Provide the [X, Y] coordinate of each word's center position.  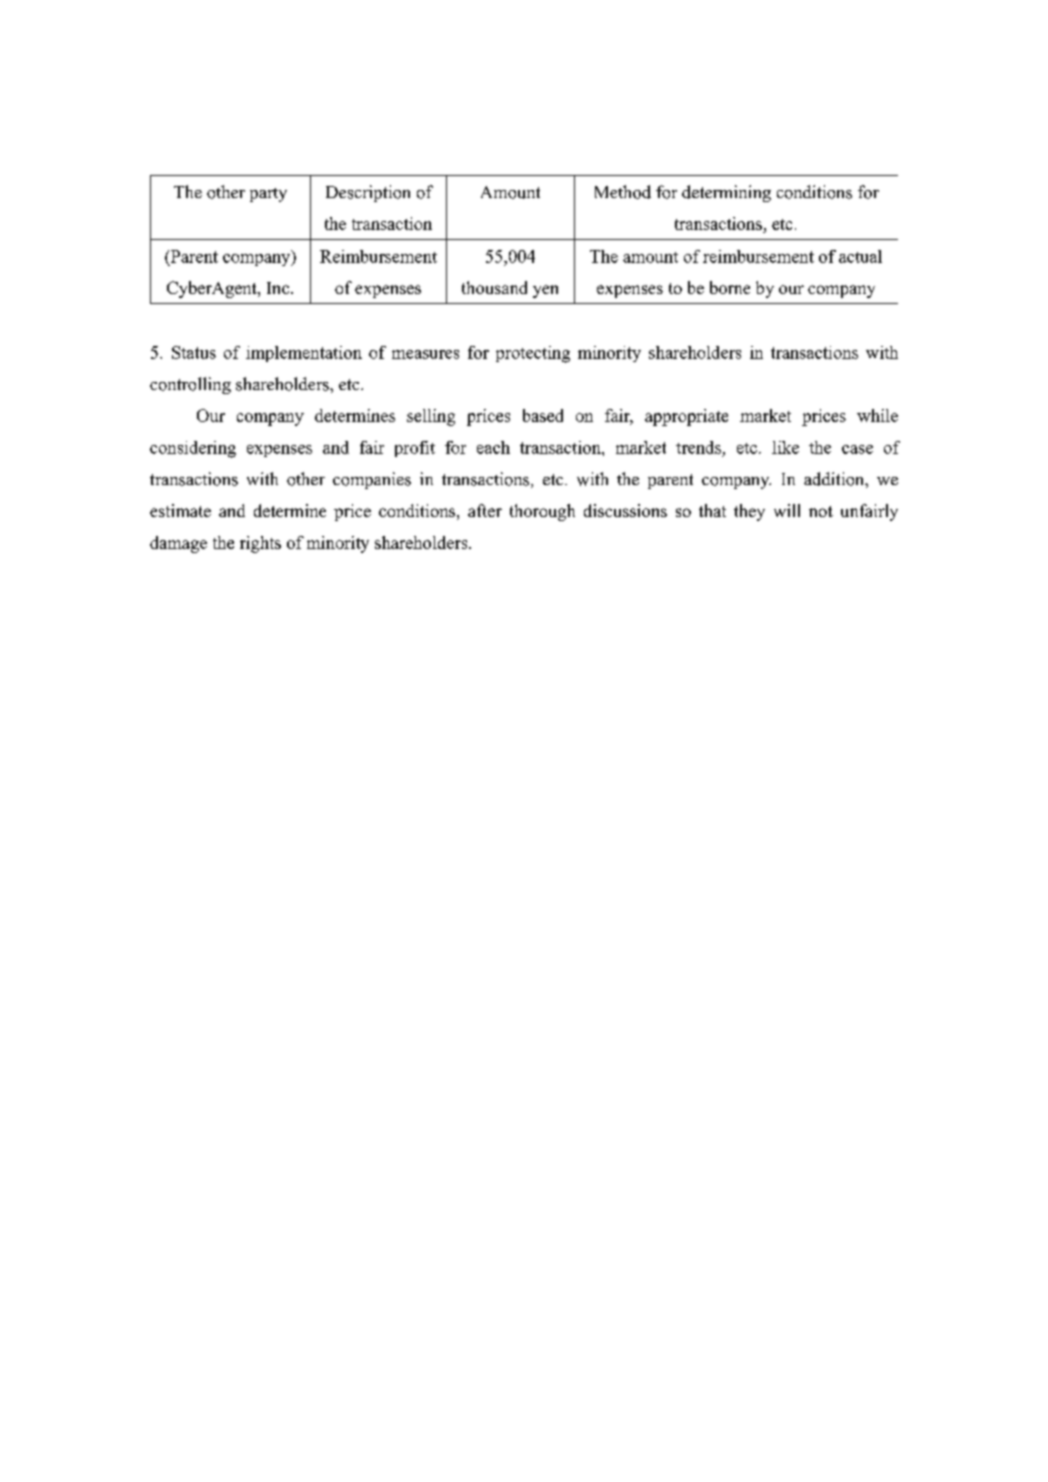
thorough [542, 512]
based [543, 415]
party [268, 195]
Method [623, 192]
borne [730, 287]
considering [193, 449]
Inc [278, 288]
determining [726, 193]
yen [545, 291]
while [877, 415]
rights [260, 544]
